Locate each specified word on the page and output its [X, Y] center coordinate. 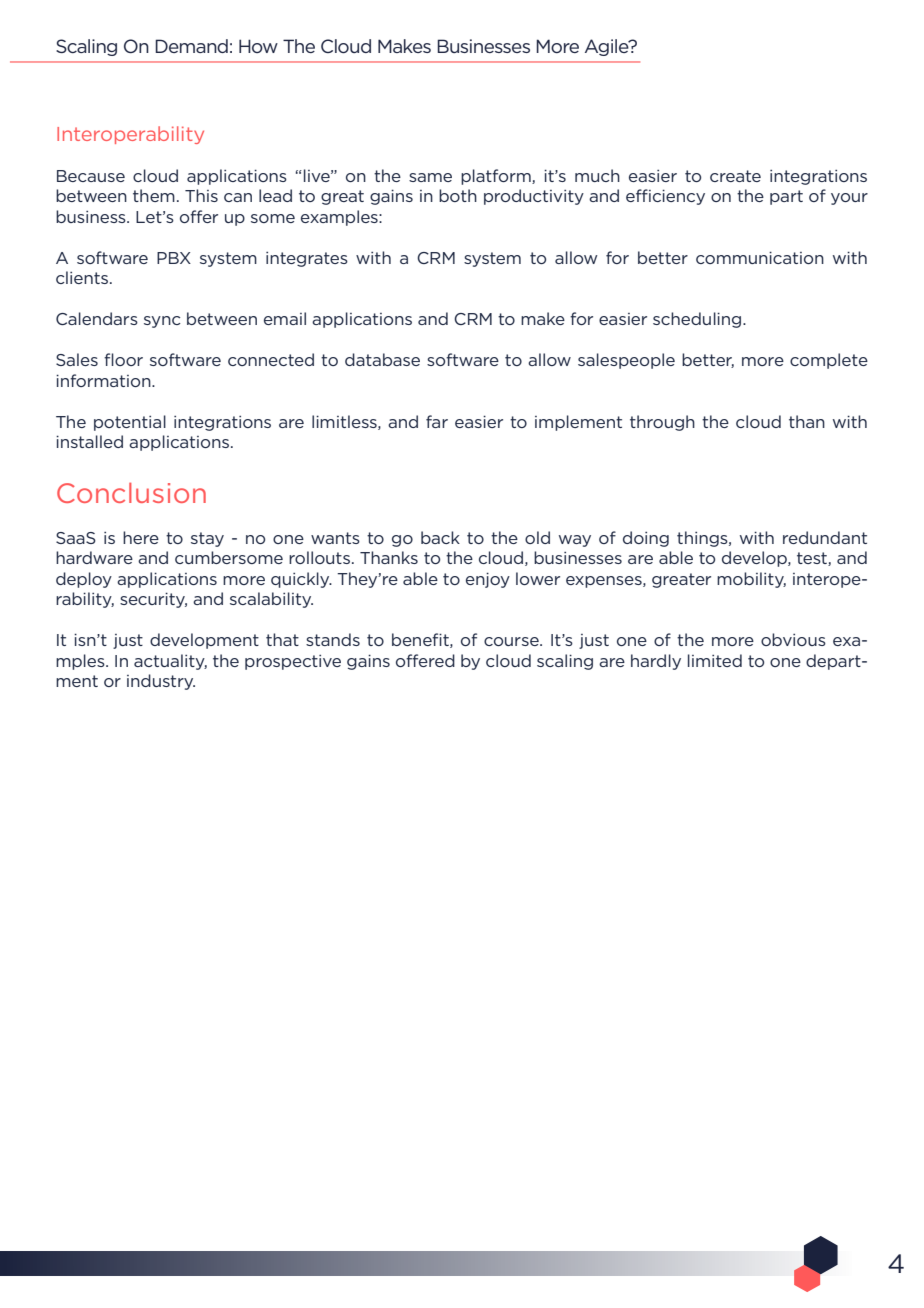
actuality [170, 662]
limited [715, 660]
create [735, 176]
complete [829, 361]
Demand [191, 46]
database [382, 359]
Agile [608, 47]
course [512, 641]
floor [123, 359]
